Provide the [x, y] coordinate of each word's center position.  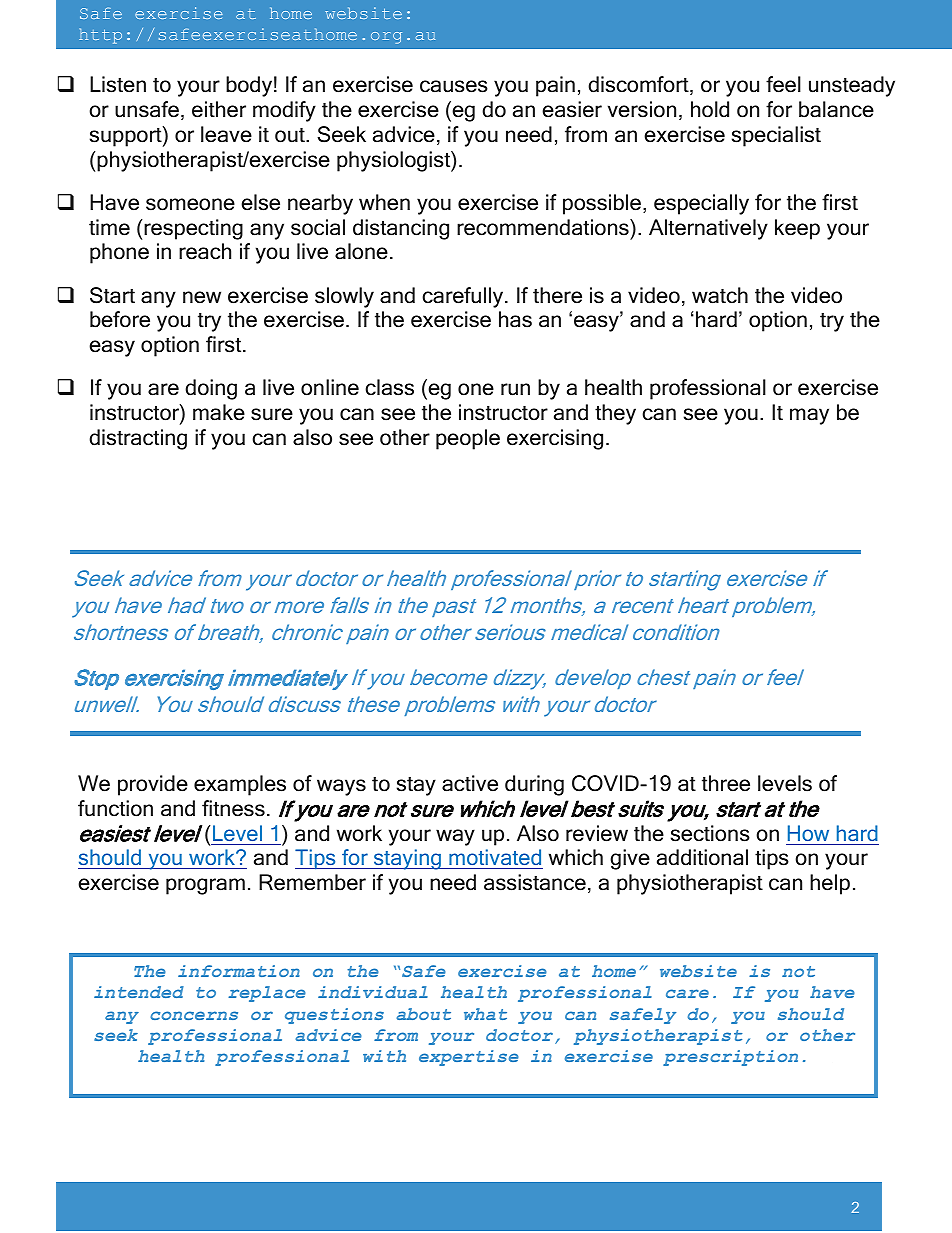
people [468, 439]
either [219, 109]
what [485, 1014]
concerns [194, 1015]
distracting [138, 439]
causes [454, 86]
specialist [776, 136]
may [809, 416]
